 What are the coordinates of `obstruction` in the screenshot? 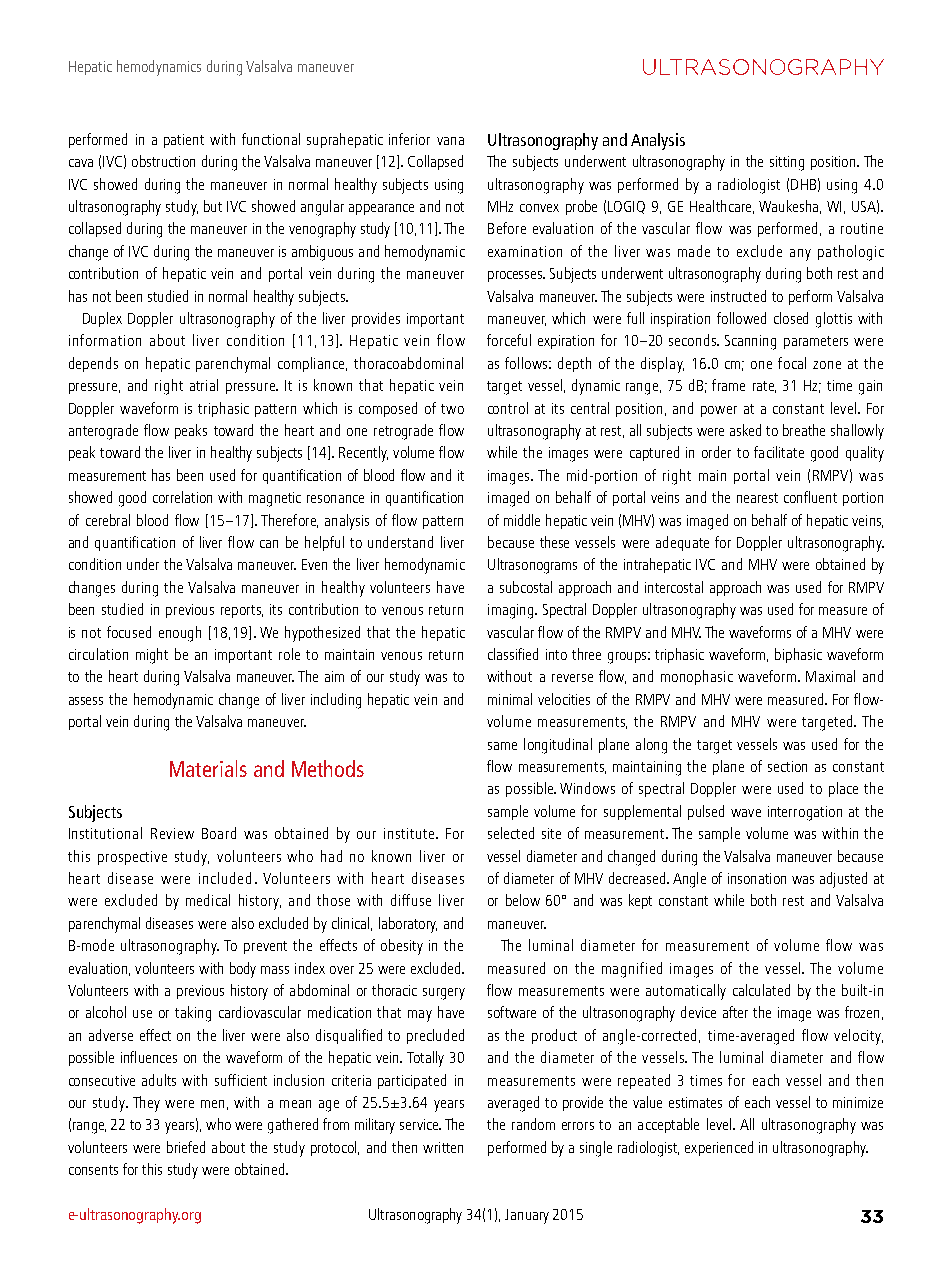 It's located at (163, 161).
